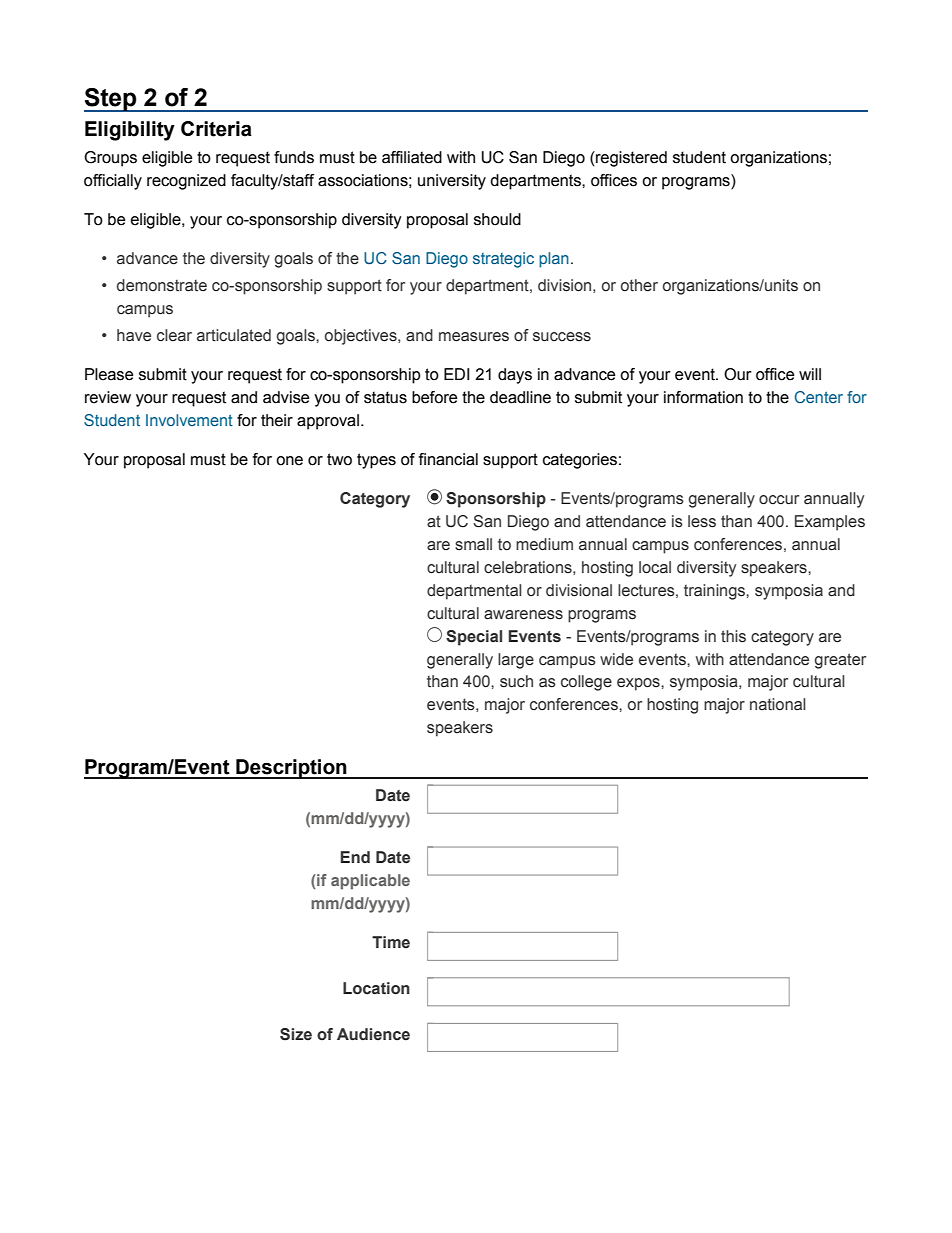 The height and width of the screenshot is (1233, 952). Describe the element at coordinates (289, 461) in the screenshot. I see `one` at that location.
